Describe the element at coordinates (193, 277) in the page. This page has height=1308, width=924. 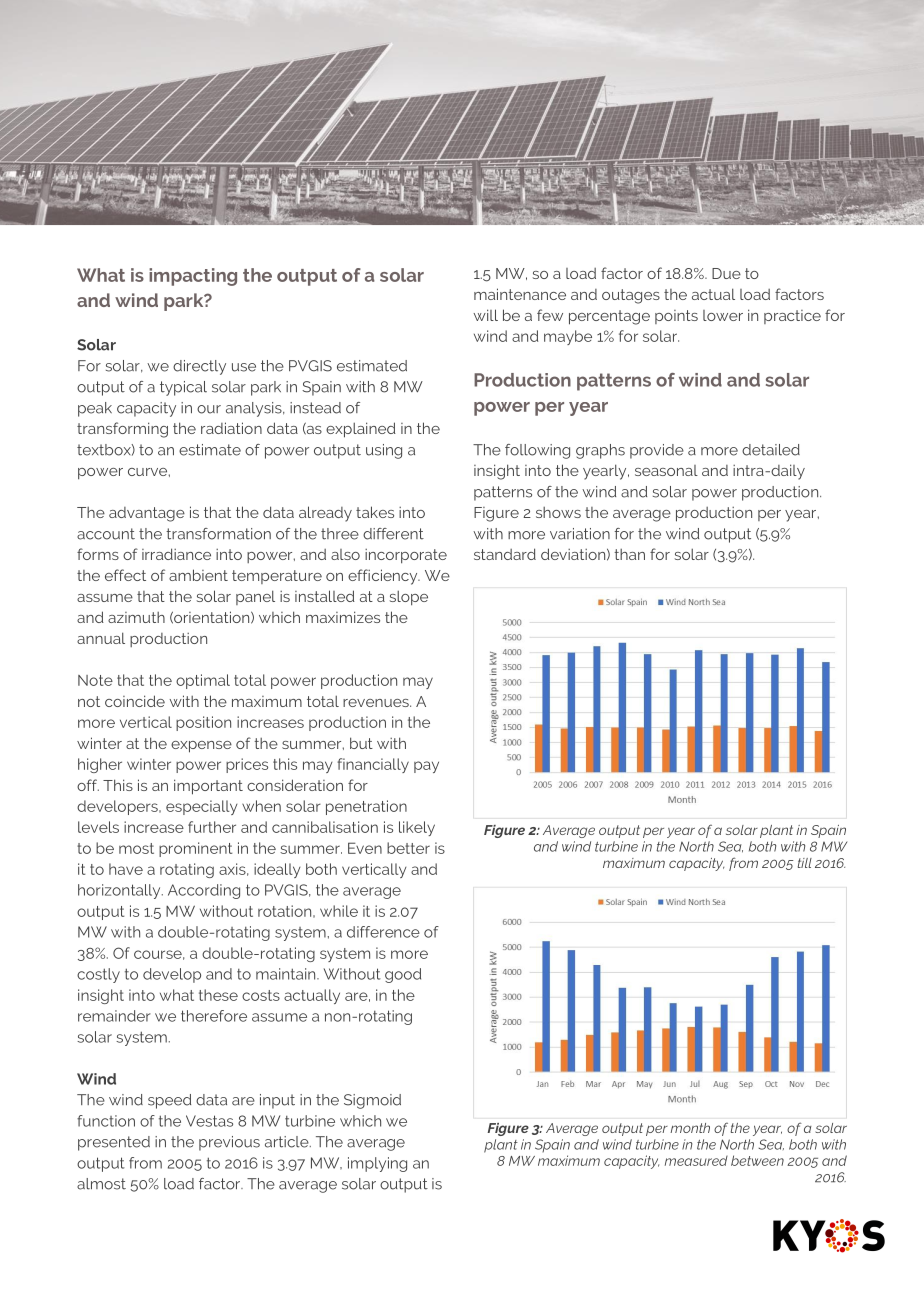
I see `impacting` at that location.
